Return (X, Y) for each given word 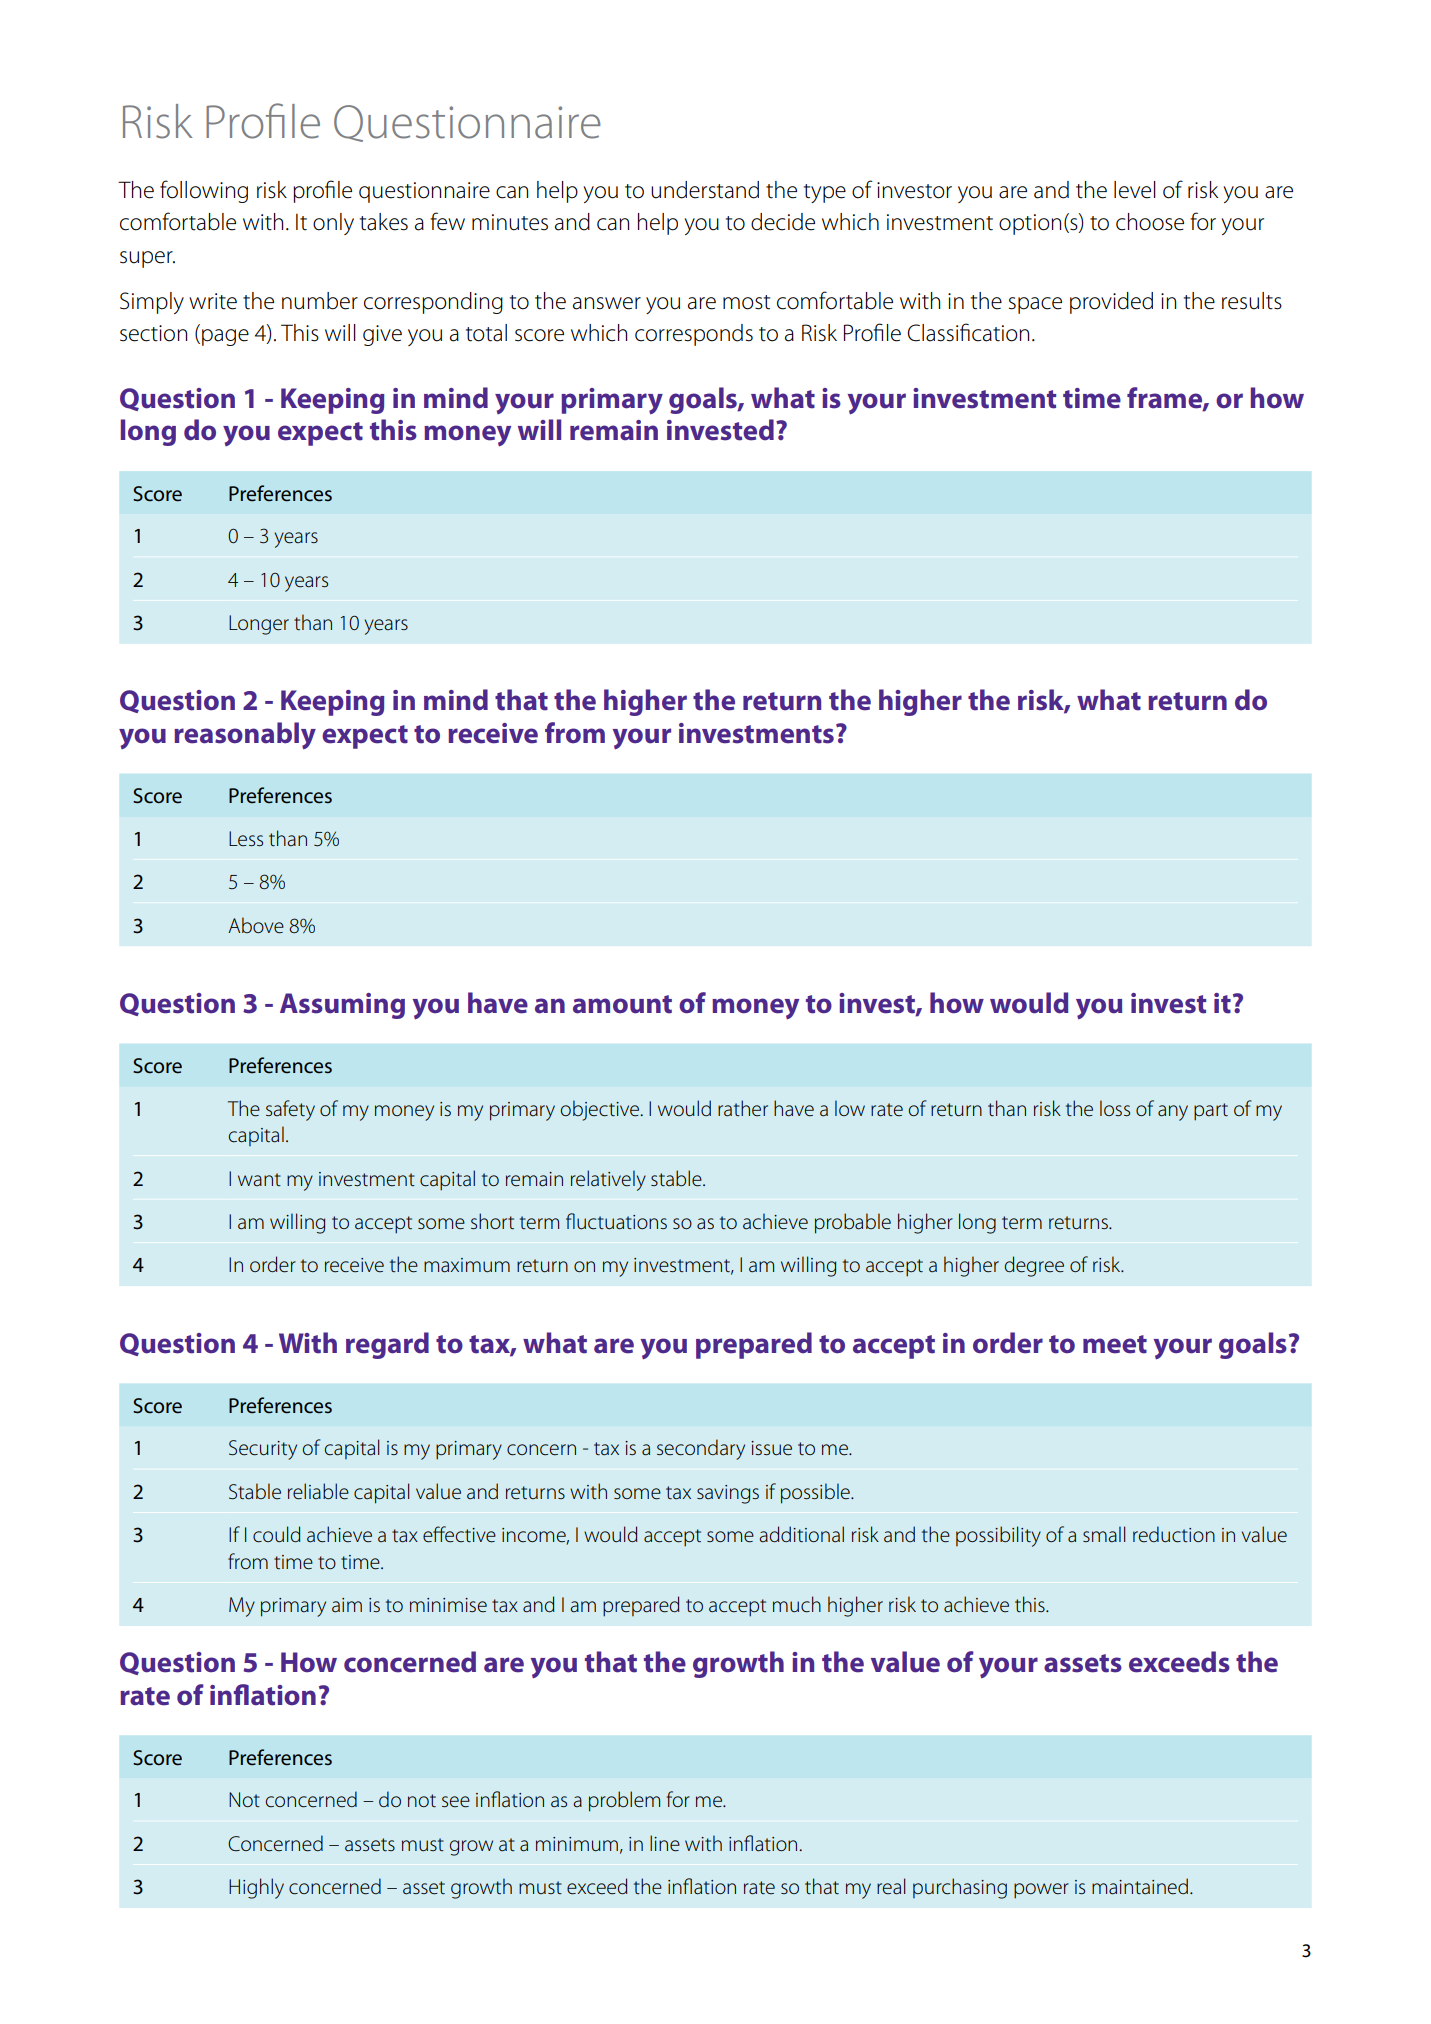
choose (1150, 222)
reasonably (245, 735)
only (333, 224)
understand (705, 190)
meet (1115, 1344)
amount (622, 1004)
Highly (256, 1888)
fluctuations (616, 1221)
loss (1115, 1108)
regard (387, 1345)
